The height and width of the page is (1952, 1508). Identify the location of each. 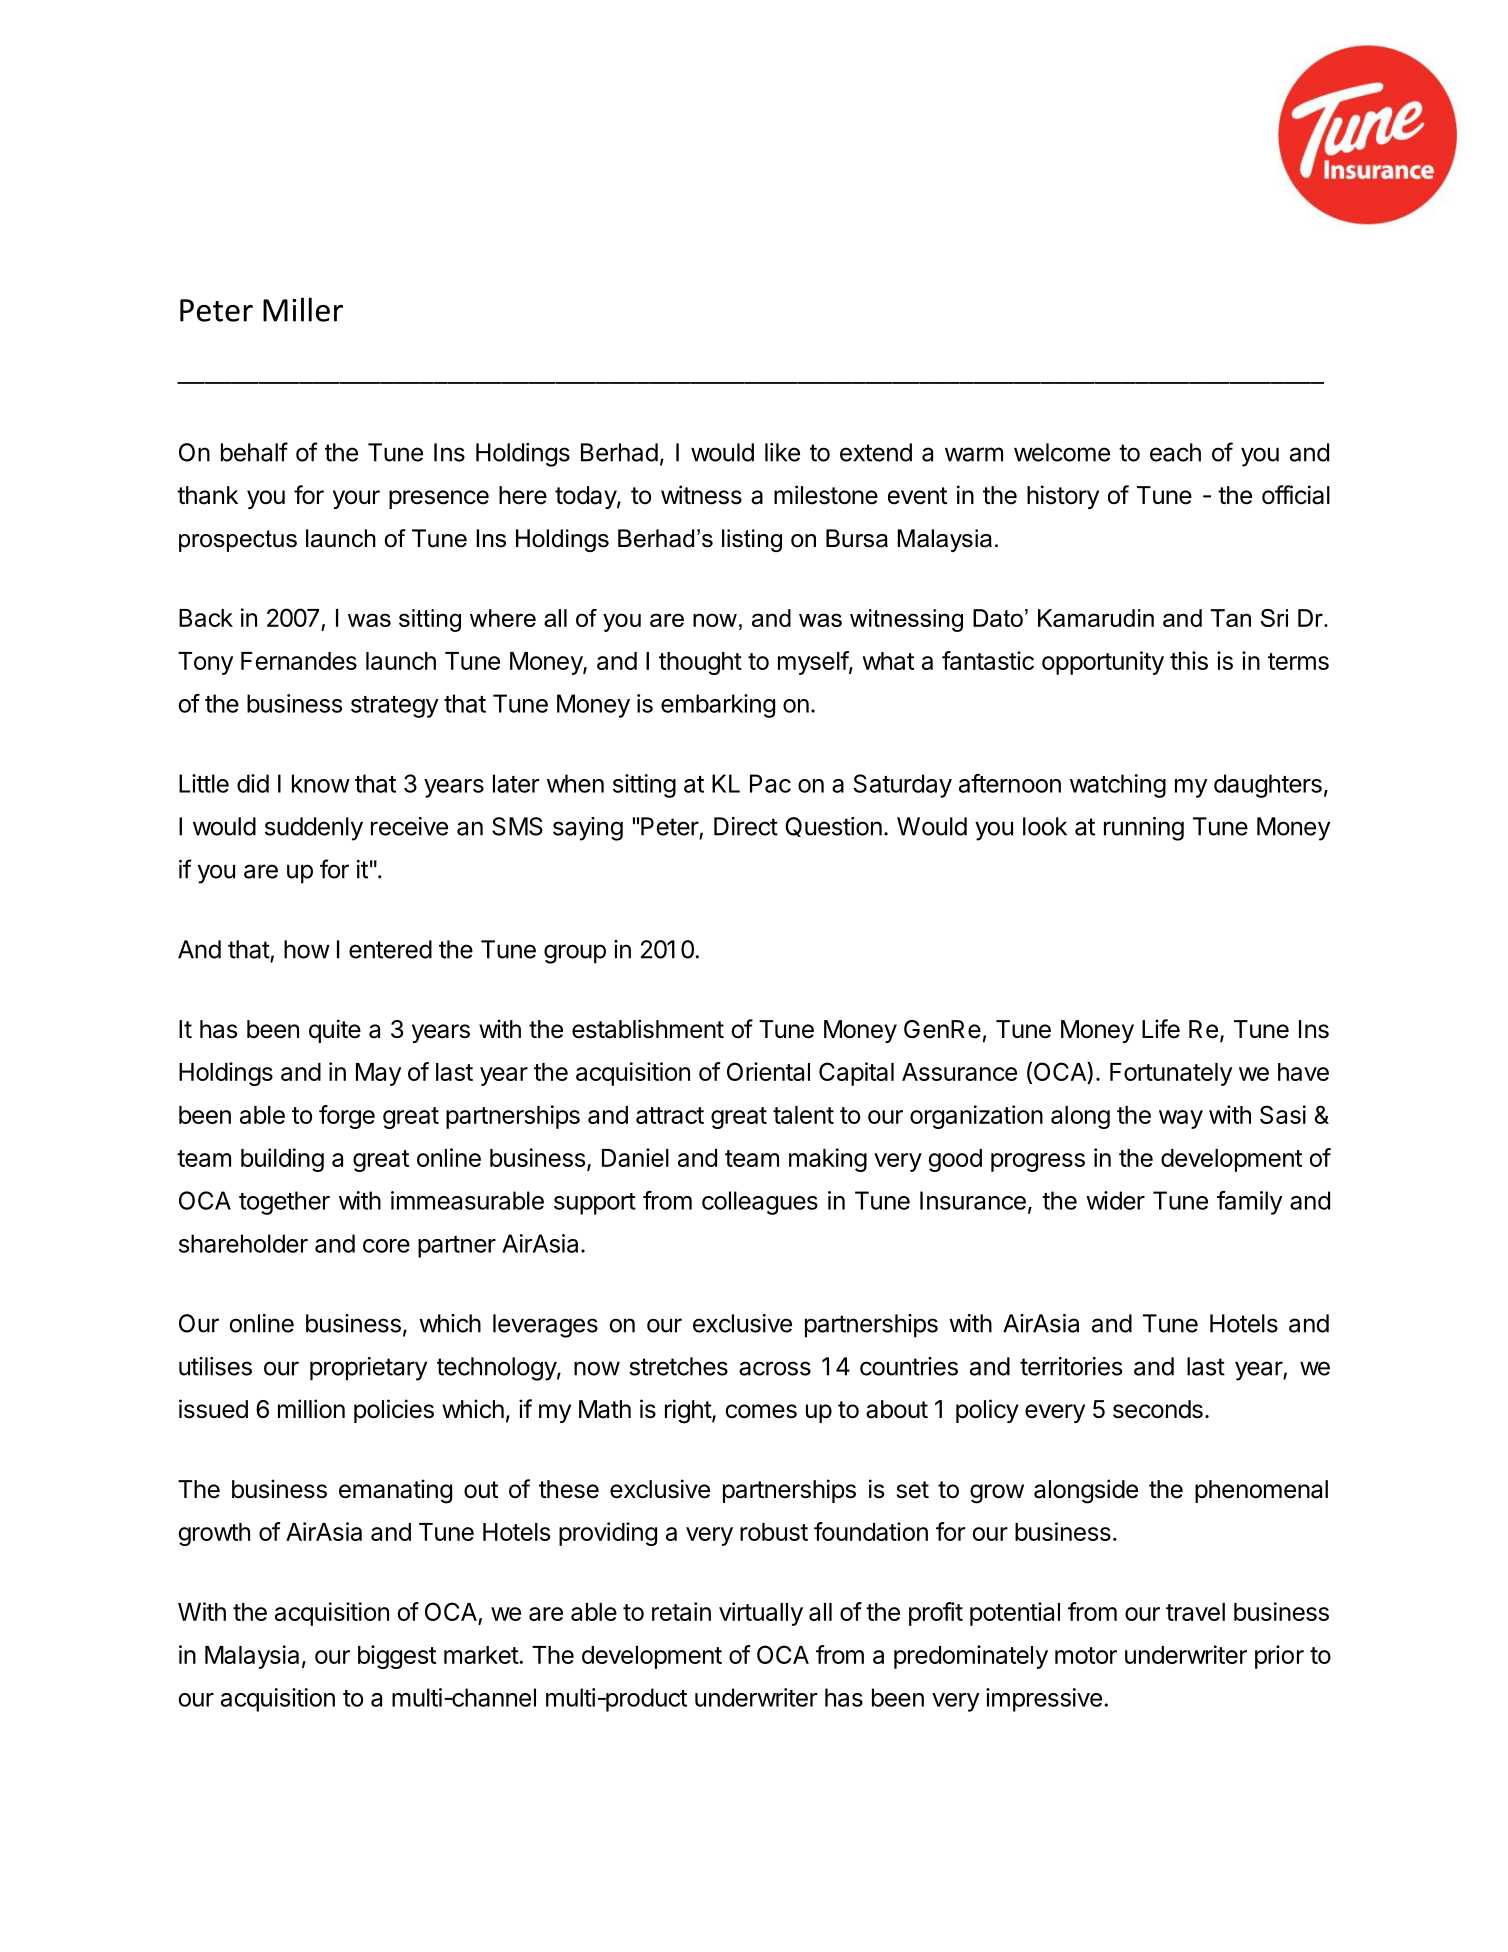
(1175, 452).
